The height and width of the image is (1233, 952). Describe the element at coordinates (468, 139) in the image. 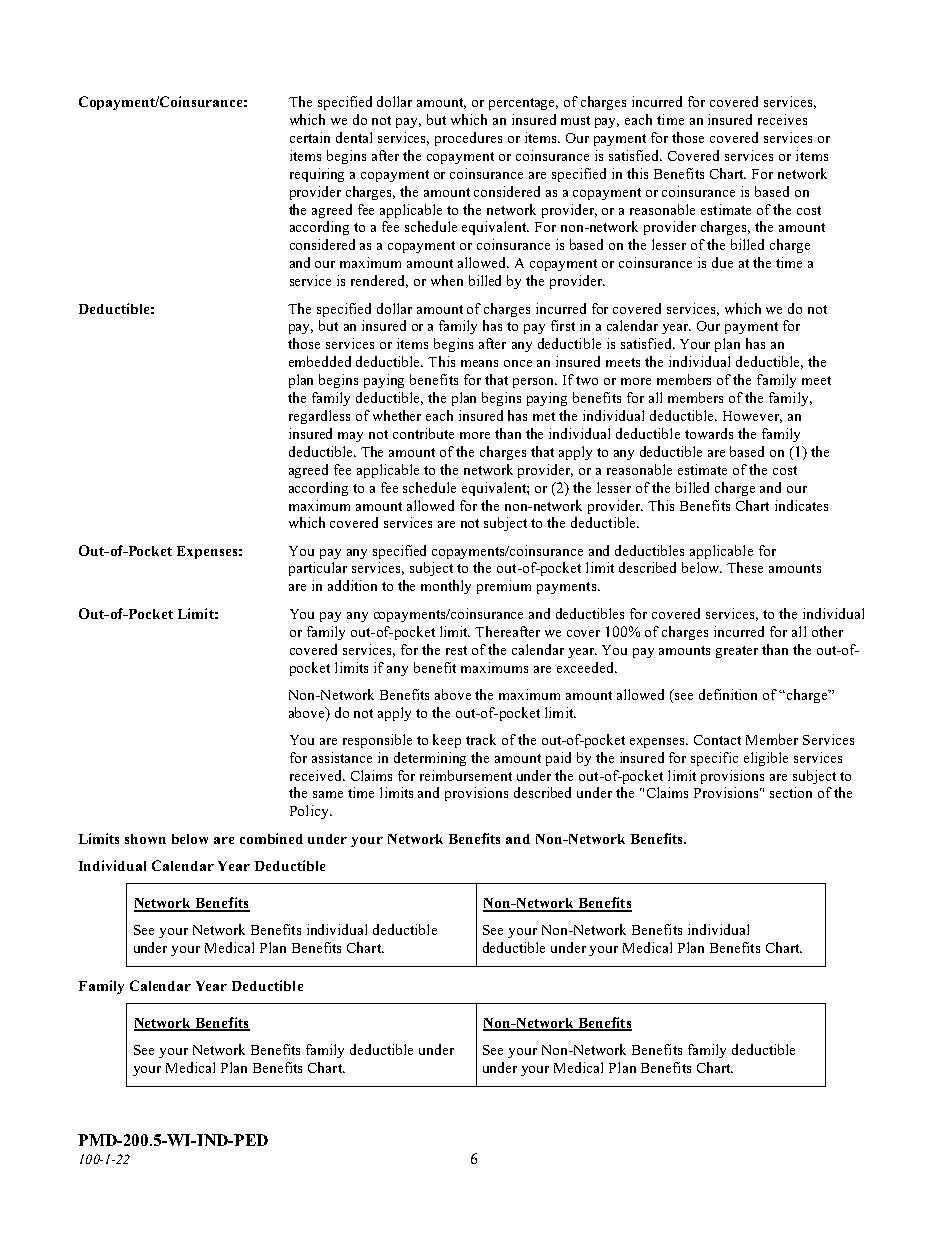

I see `procedures` at that location.
